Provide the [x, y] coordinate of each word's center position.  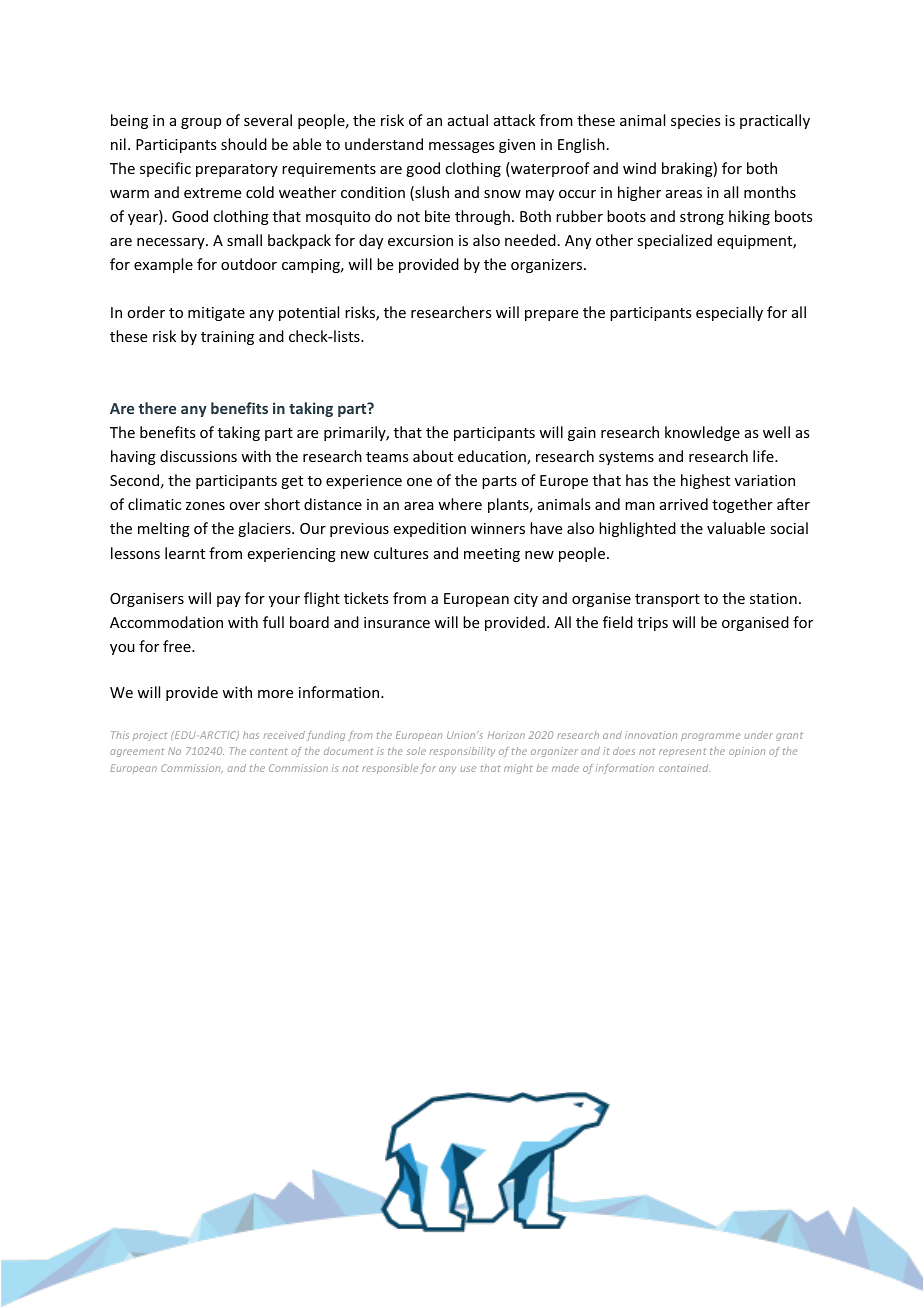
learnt [185, 553]
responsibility [462, 752]
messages [461, 147]
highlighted [637, 529]
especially [729, 313]
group [201, 123]
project [150, 736]
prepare [551, 315]
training [227, 338]
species [695, 122]
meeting [492, 555]
